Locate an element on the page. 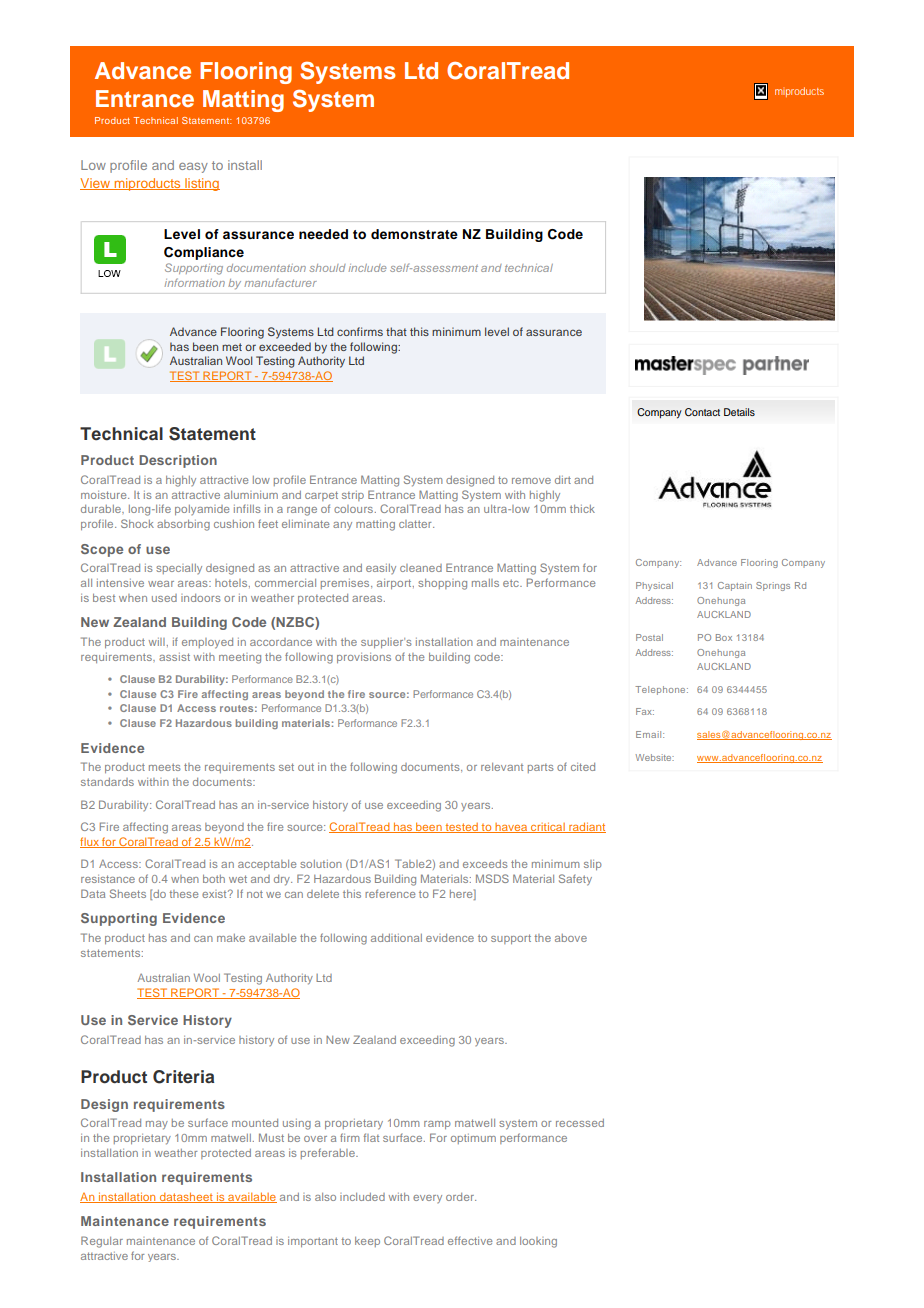 The height and width of the document is (1308, 924). listing is located at coordinates (201, 184).
